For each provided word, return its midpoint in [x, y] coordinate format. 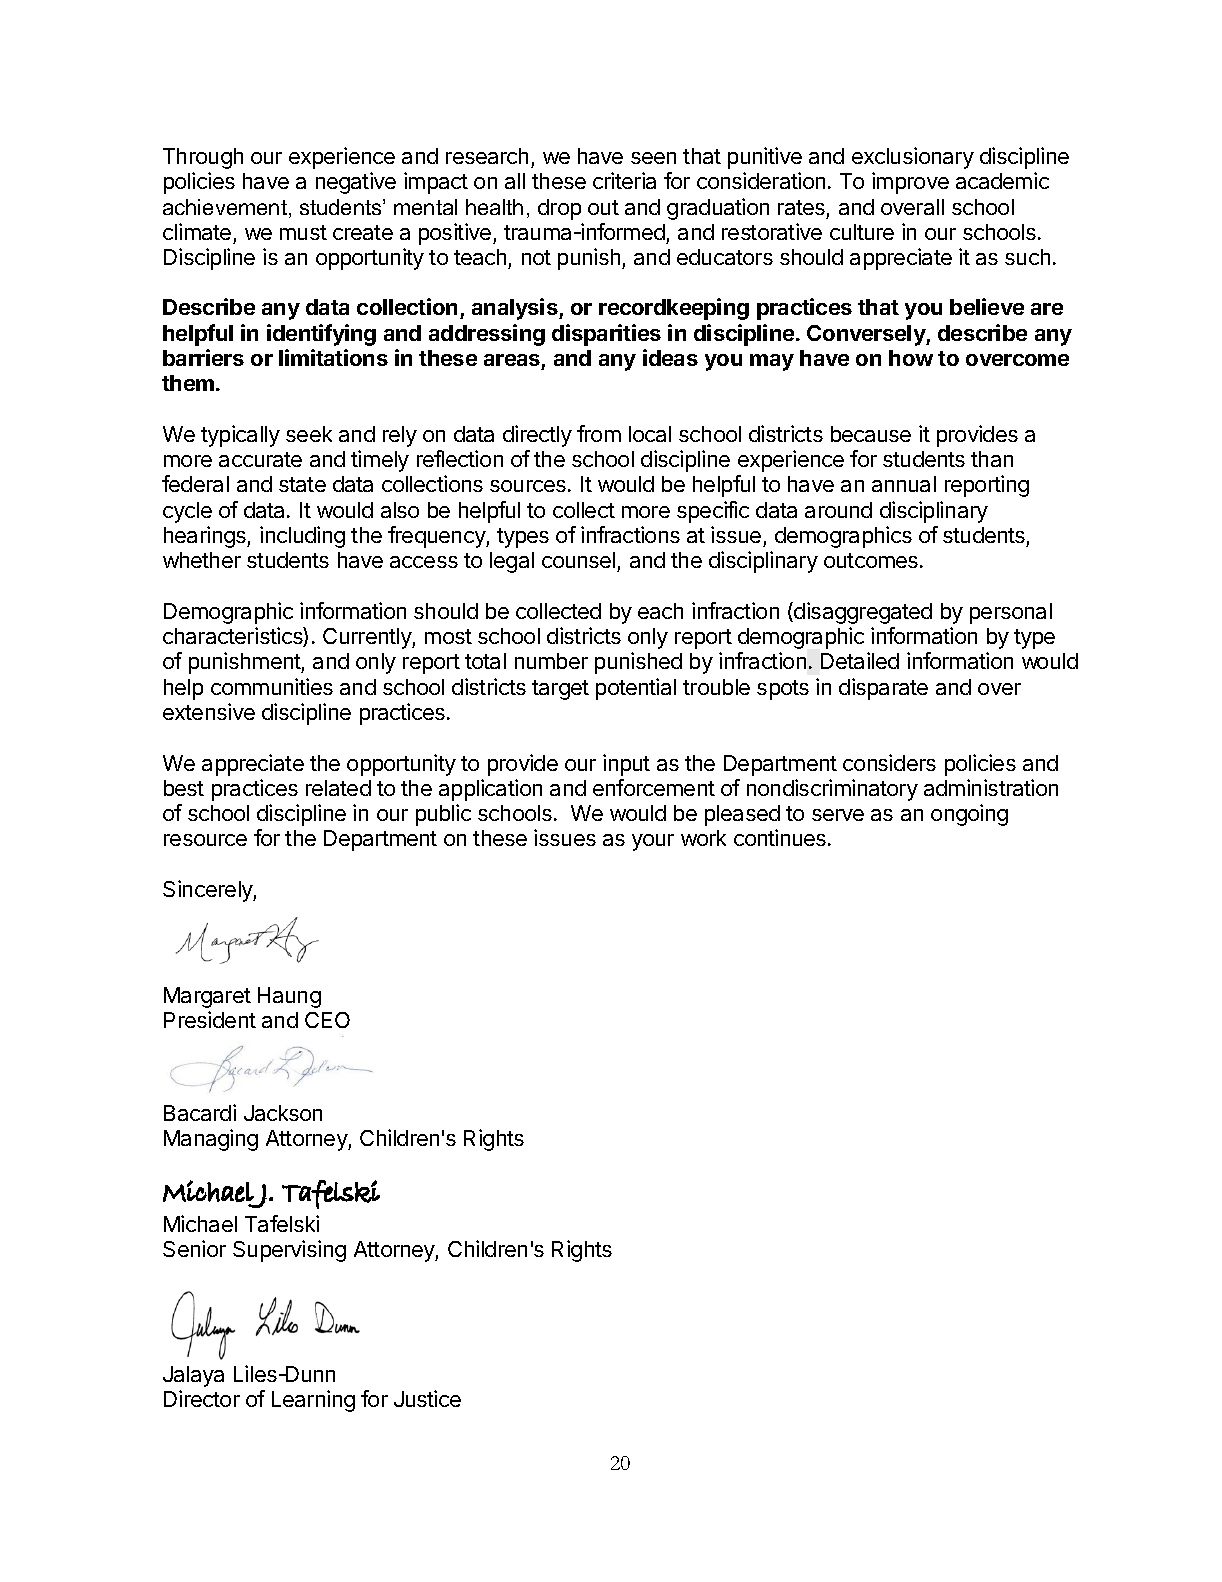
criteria [624, 180]
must [303, 232]
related [338, 788]
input [626, 765]
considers [889, 762]
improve [910, 183]
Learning [313, 1401]
